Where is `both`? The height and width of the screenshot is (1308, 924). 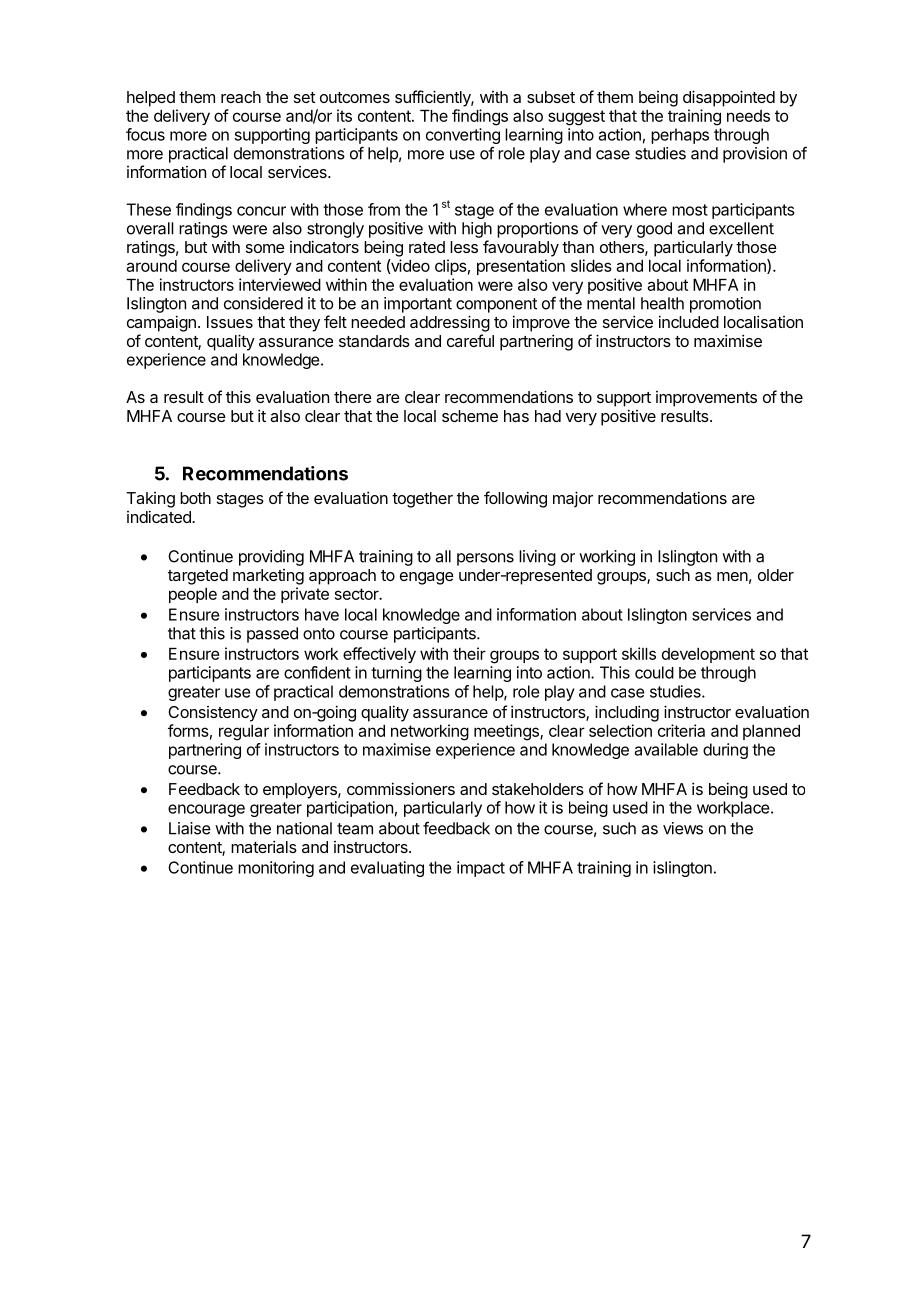 both is located at coordinates (195, 498).
